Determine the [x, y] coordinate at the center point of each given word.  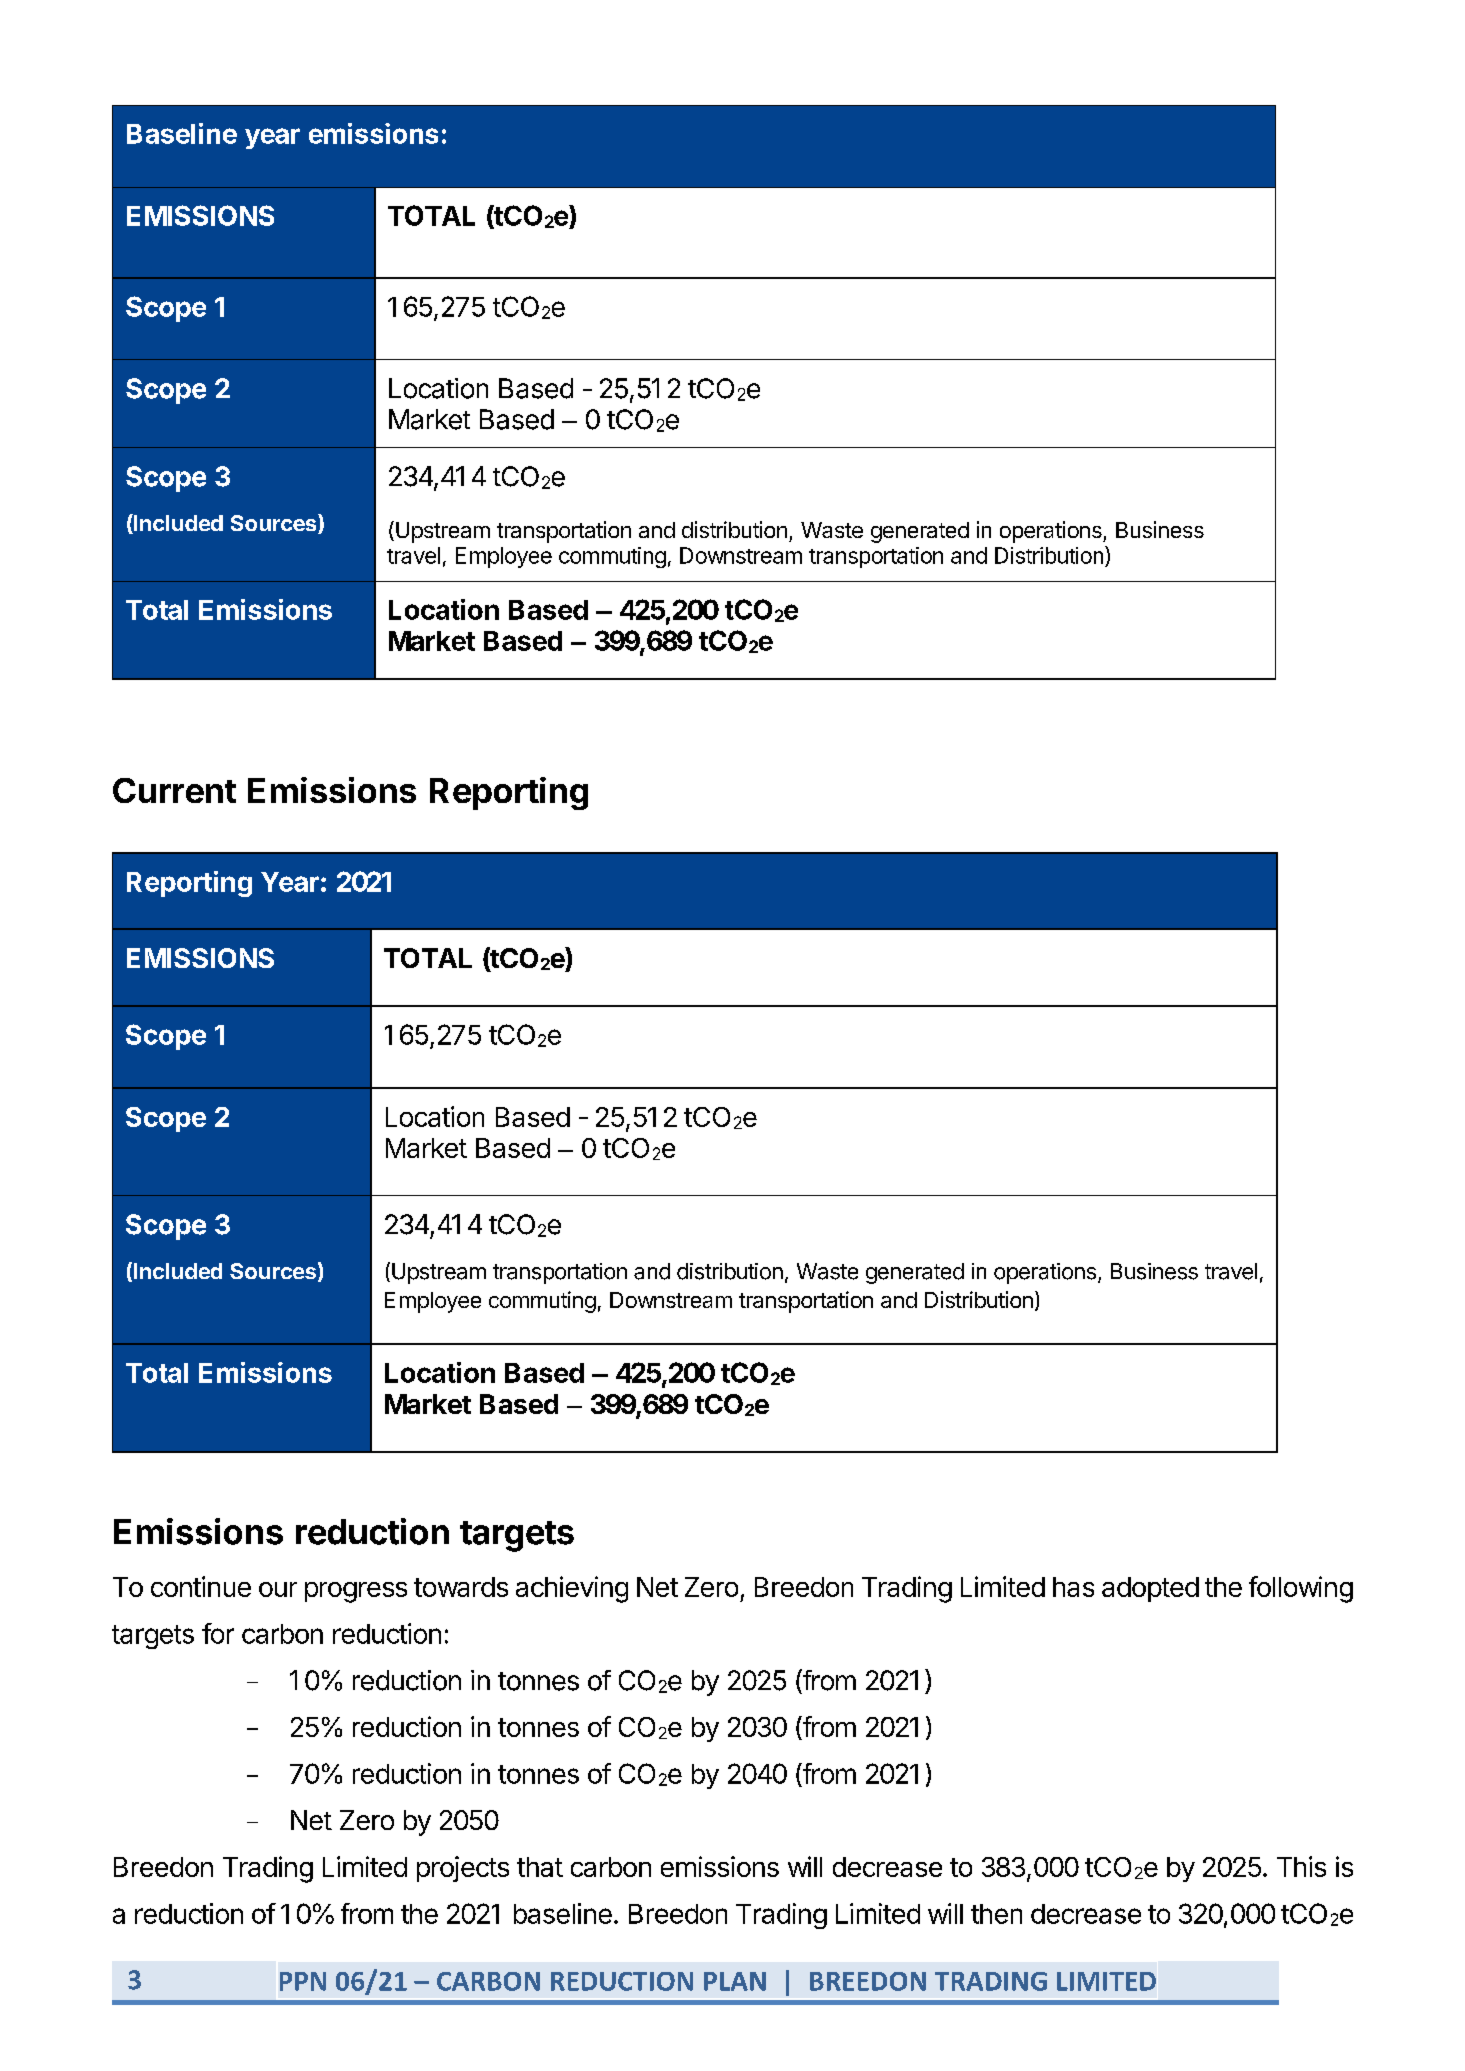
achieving [572, 1589]
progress [356, 1592]
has [1073, 1587]
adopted [1150, 1589]
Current [174, 790]
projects [463, 1869]
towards [461, 1587]
